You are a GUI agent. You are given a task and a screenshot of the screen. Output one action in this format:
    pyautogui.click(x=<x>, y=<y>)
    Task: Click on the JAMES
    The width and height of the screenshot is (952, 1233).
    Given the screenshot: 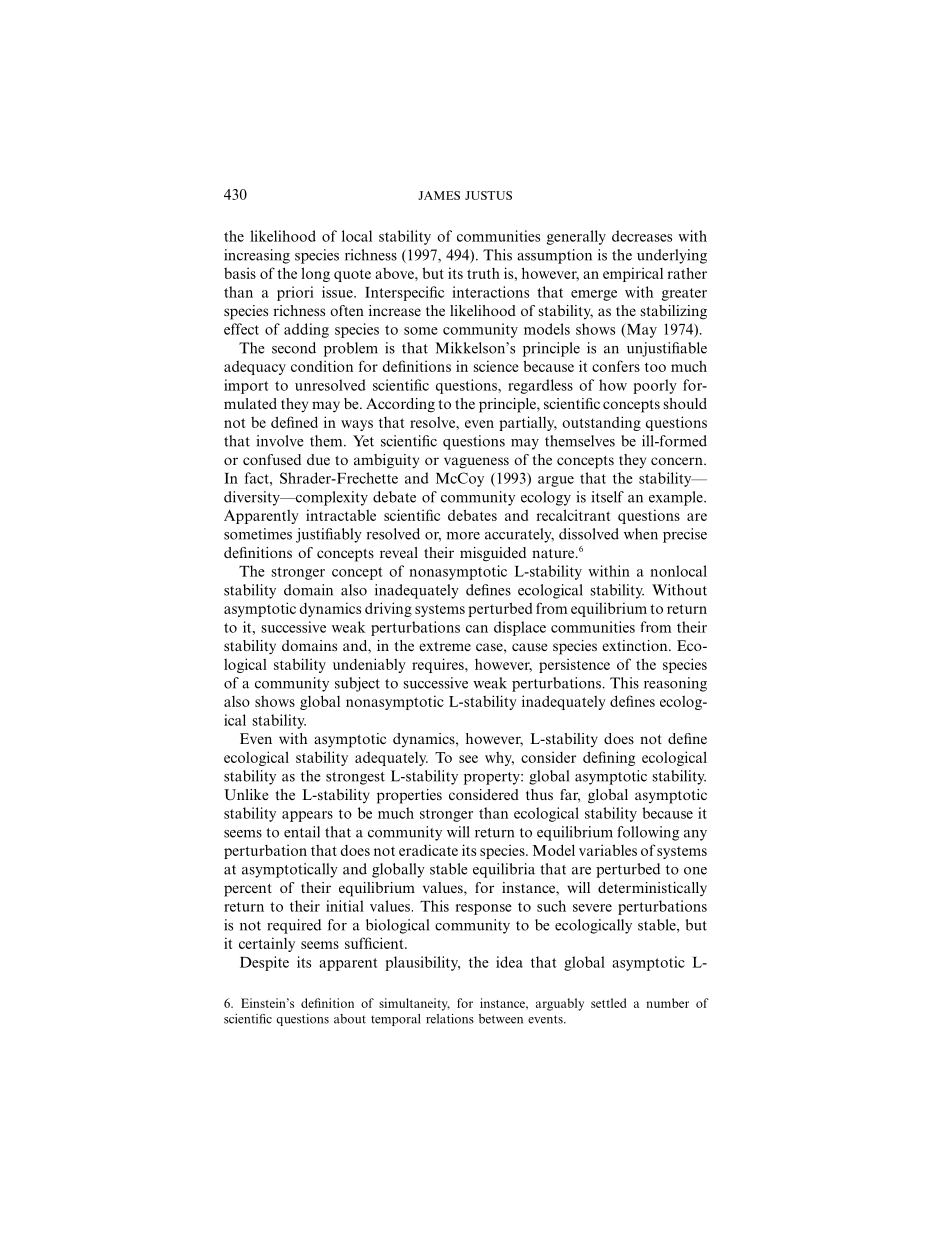 What is the action you would take?
    pyautogui.click(x=439, y=195)
